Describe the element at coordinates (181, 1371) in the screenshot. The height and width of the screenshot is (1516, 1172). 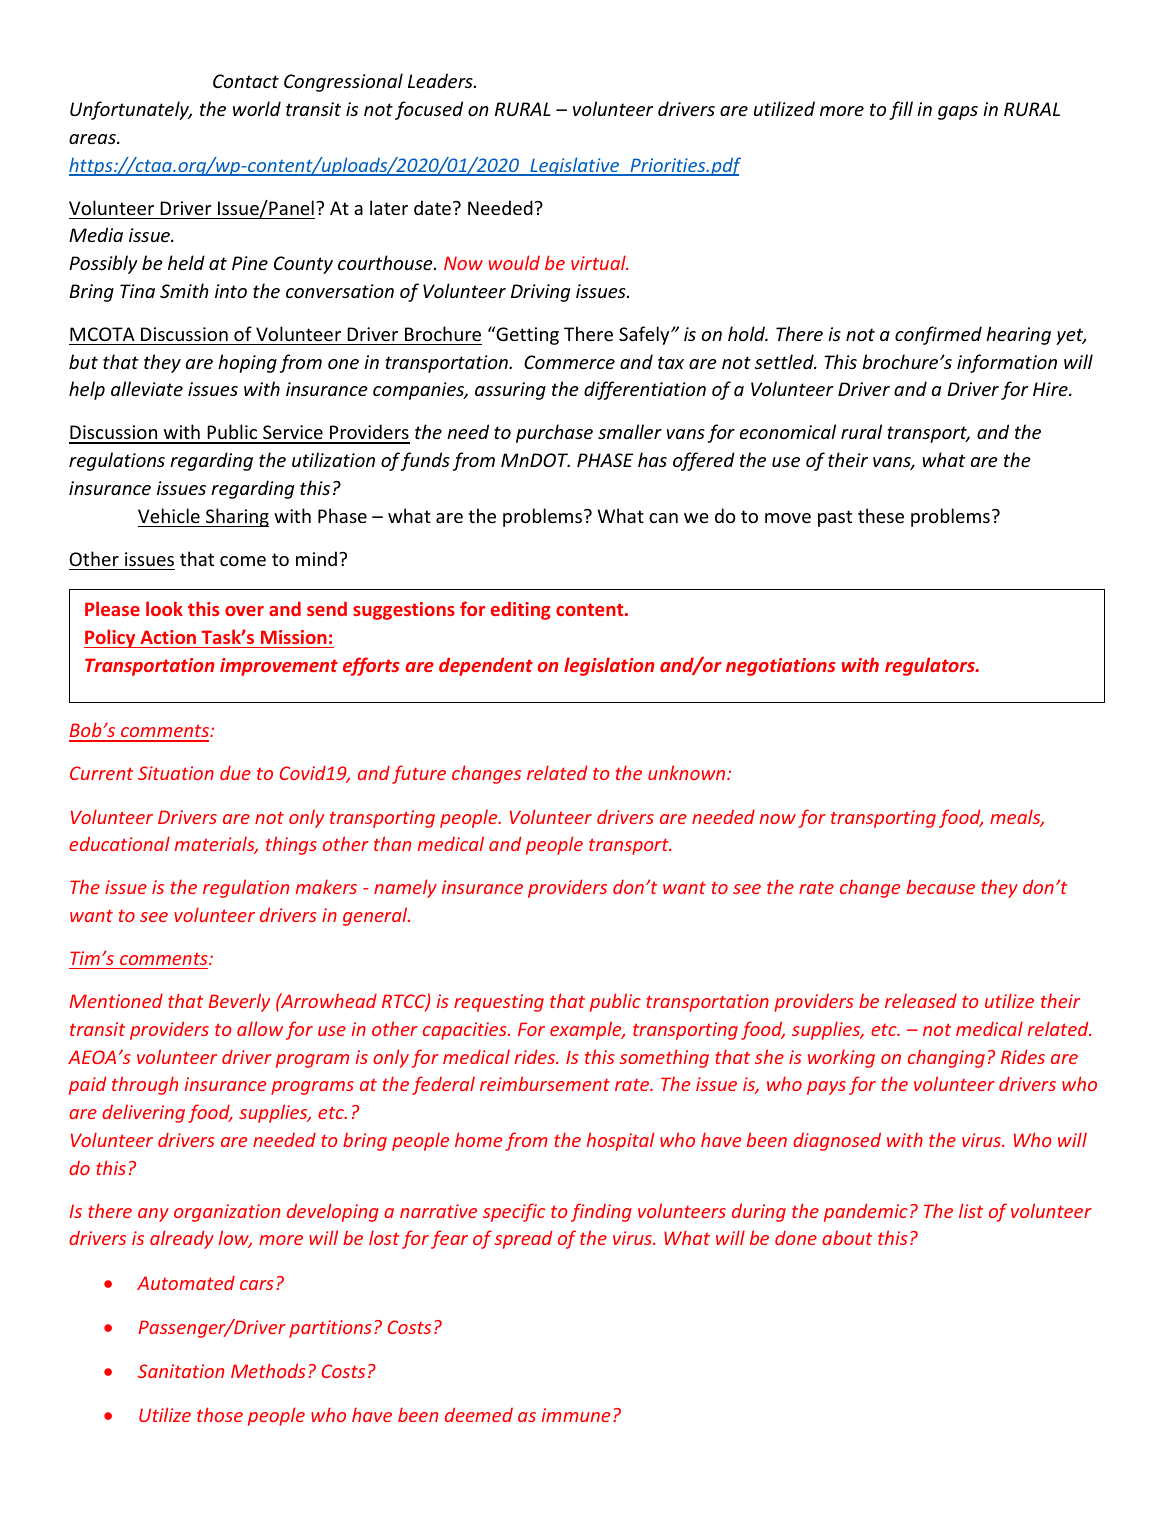
I see `Sanitation` at that location.
